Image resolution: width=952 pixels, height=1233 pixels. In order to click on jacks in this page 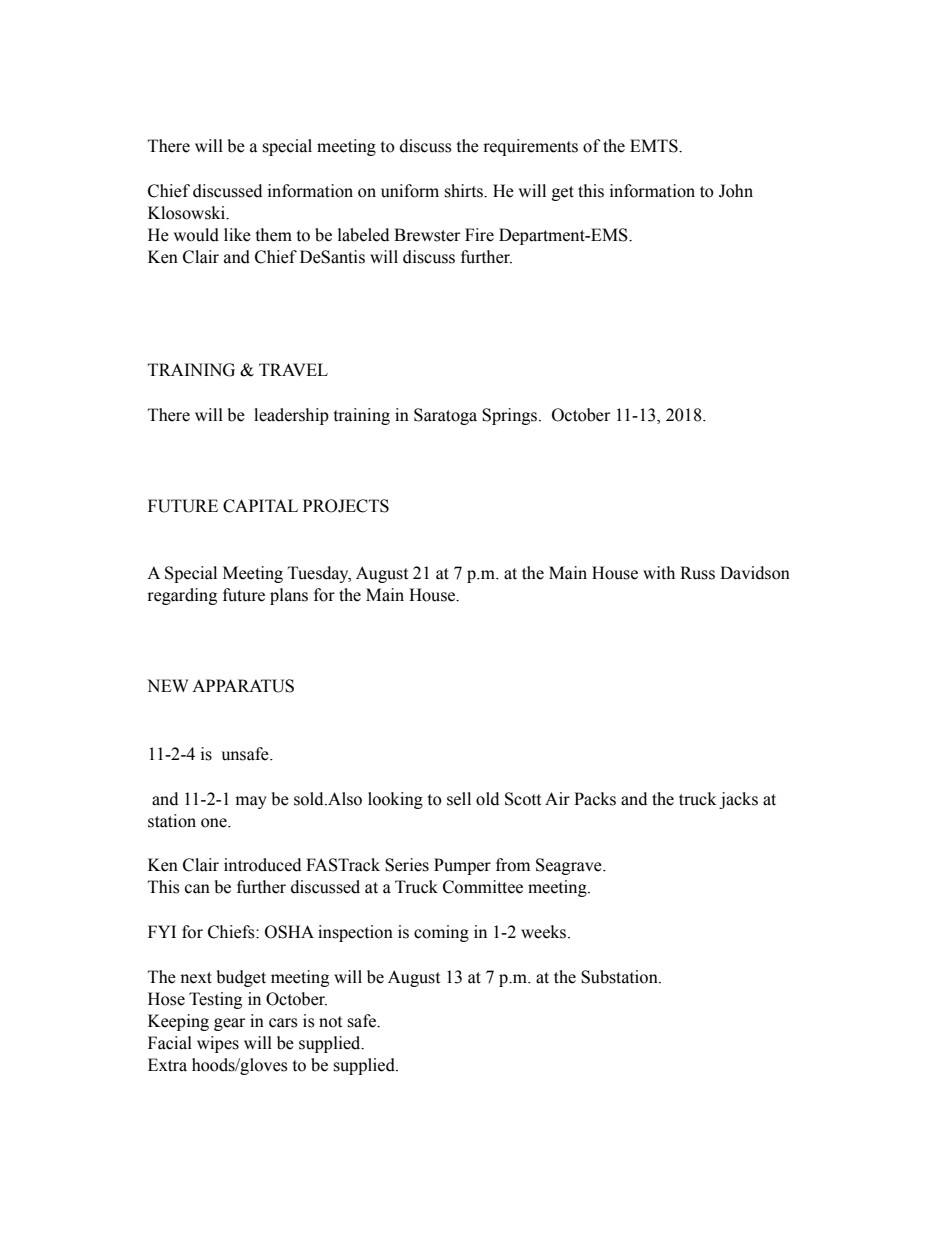, I will do `click(738, 800)`.
